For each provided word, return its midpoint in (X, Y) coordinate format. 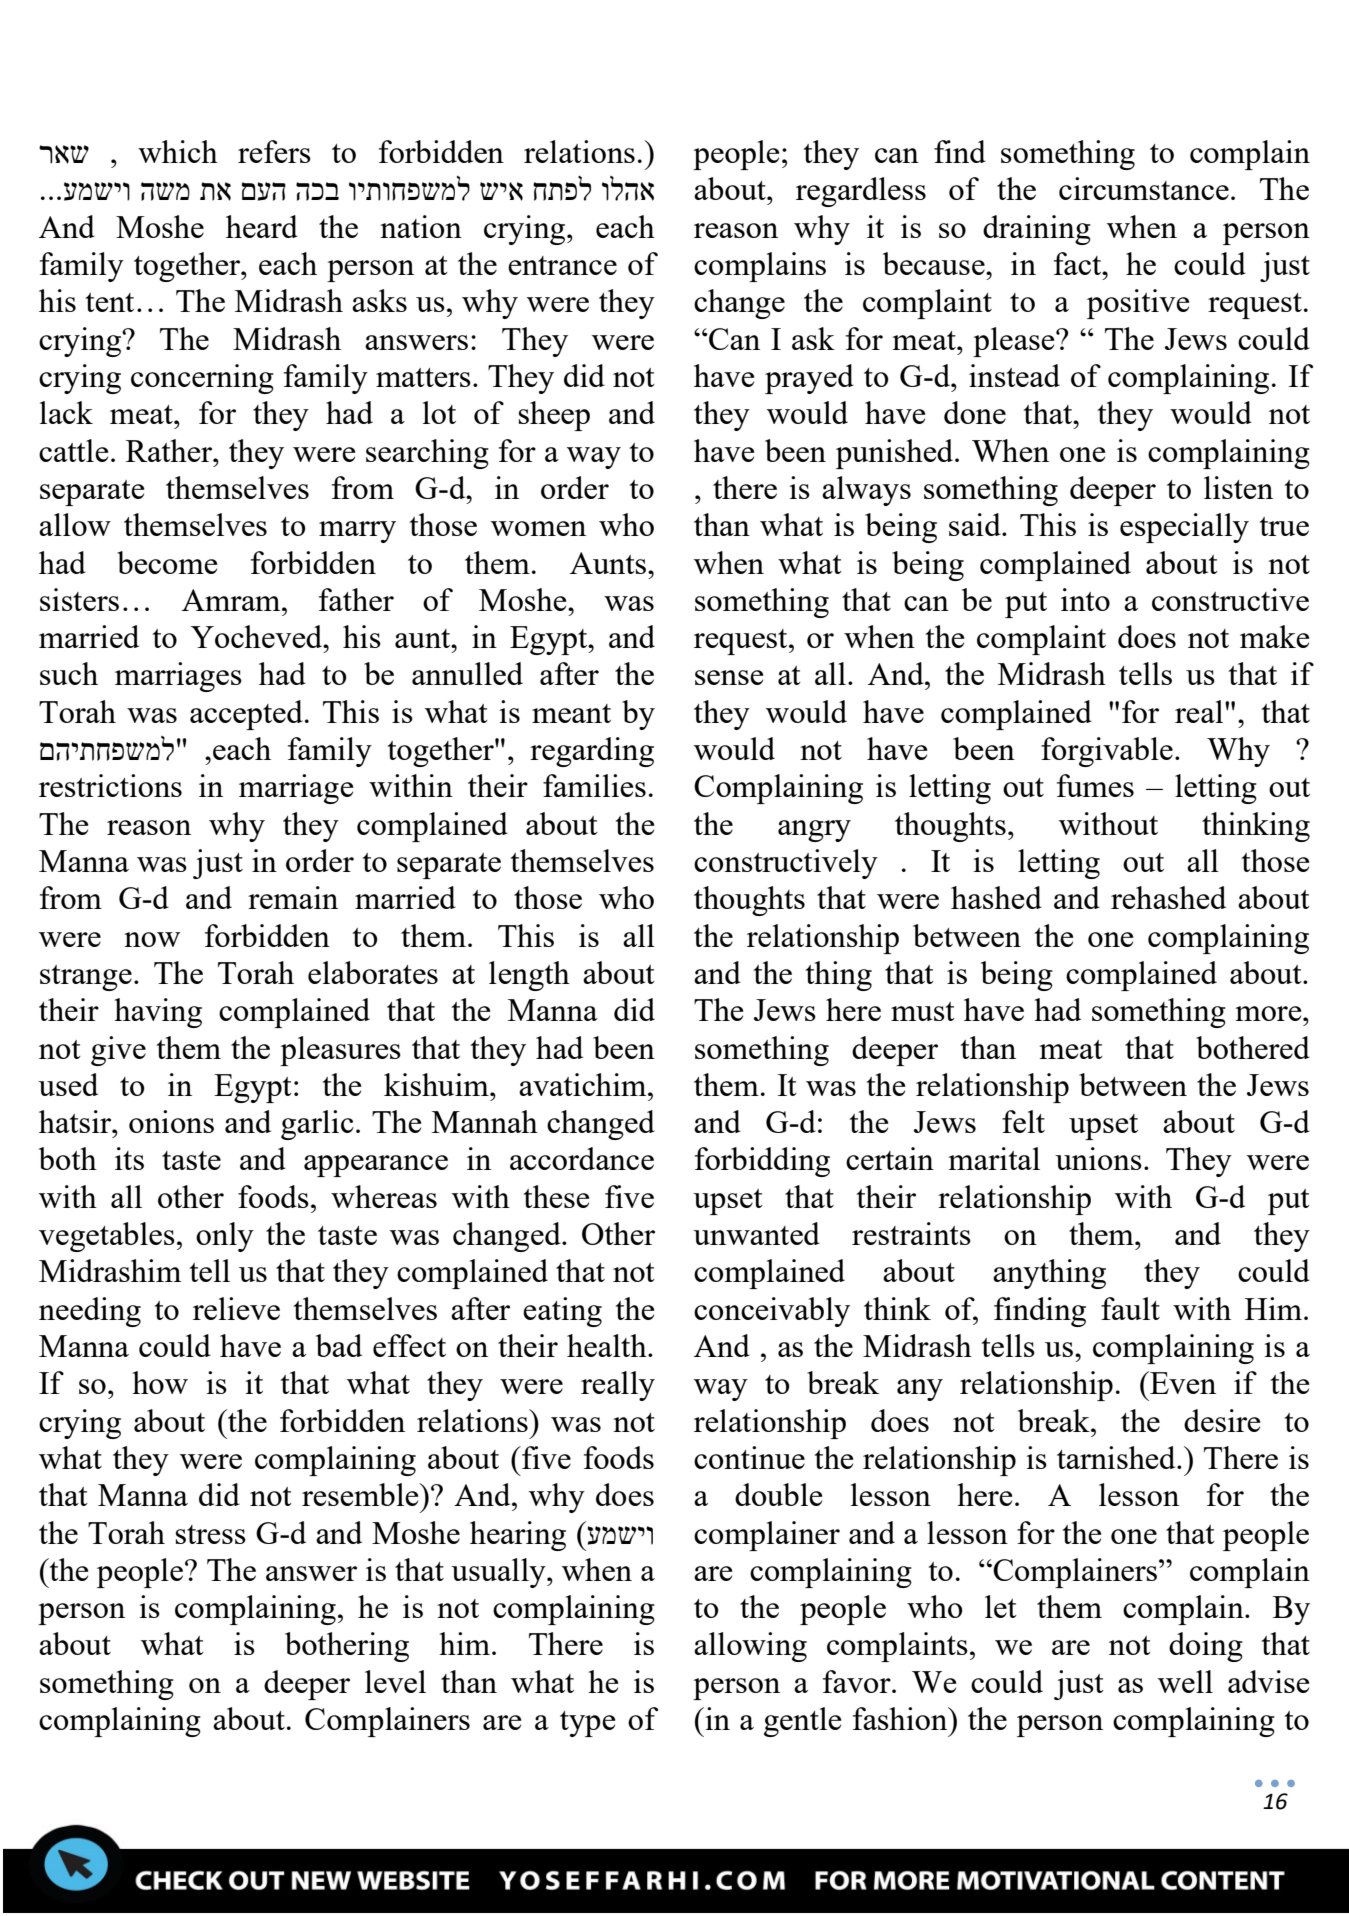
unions (1098, 1158)
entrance (562, 265)
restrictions (110, 785)
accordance (582, 1158)
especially (1184, 528)
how (160, 1382)
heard (262, 226)
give (118, 1051)
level (395, 1681)
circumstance (1144, 188)
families (594, 785)
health (608, 1345)
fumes (1095, 785)
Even (1182, 1382)
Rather (170, 450)
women (538, 528)
